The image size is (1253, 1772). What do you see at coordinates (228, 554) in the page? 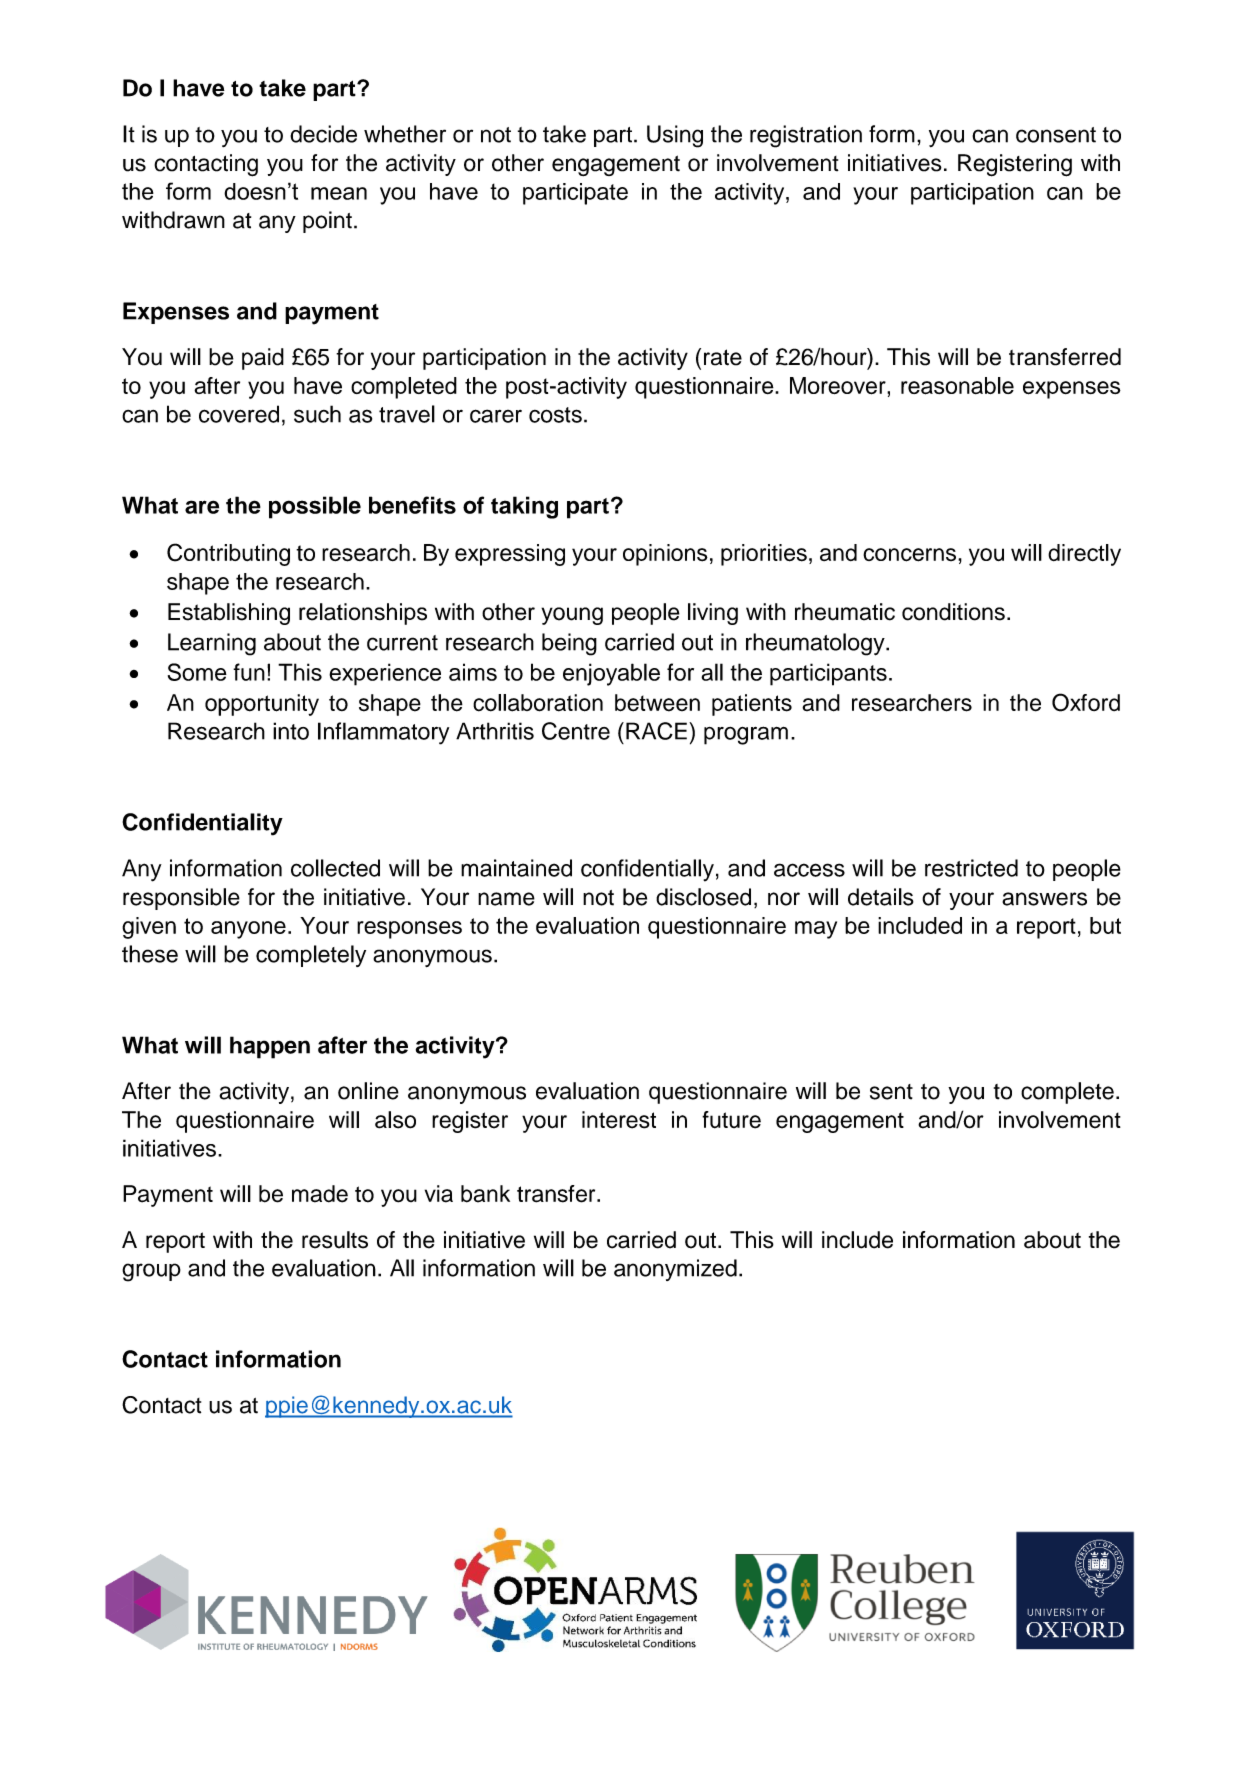
I see `Contributing` at bounding box center [228, 554].
